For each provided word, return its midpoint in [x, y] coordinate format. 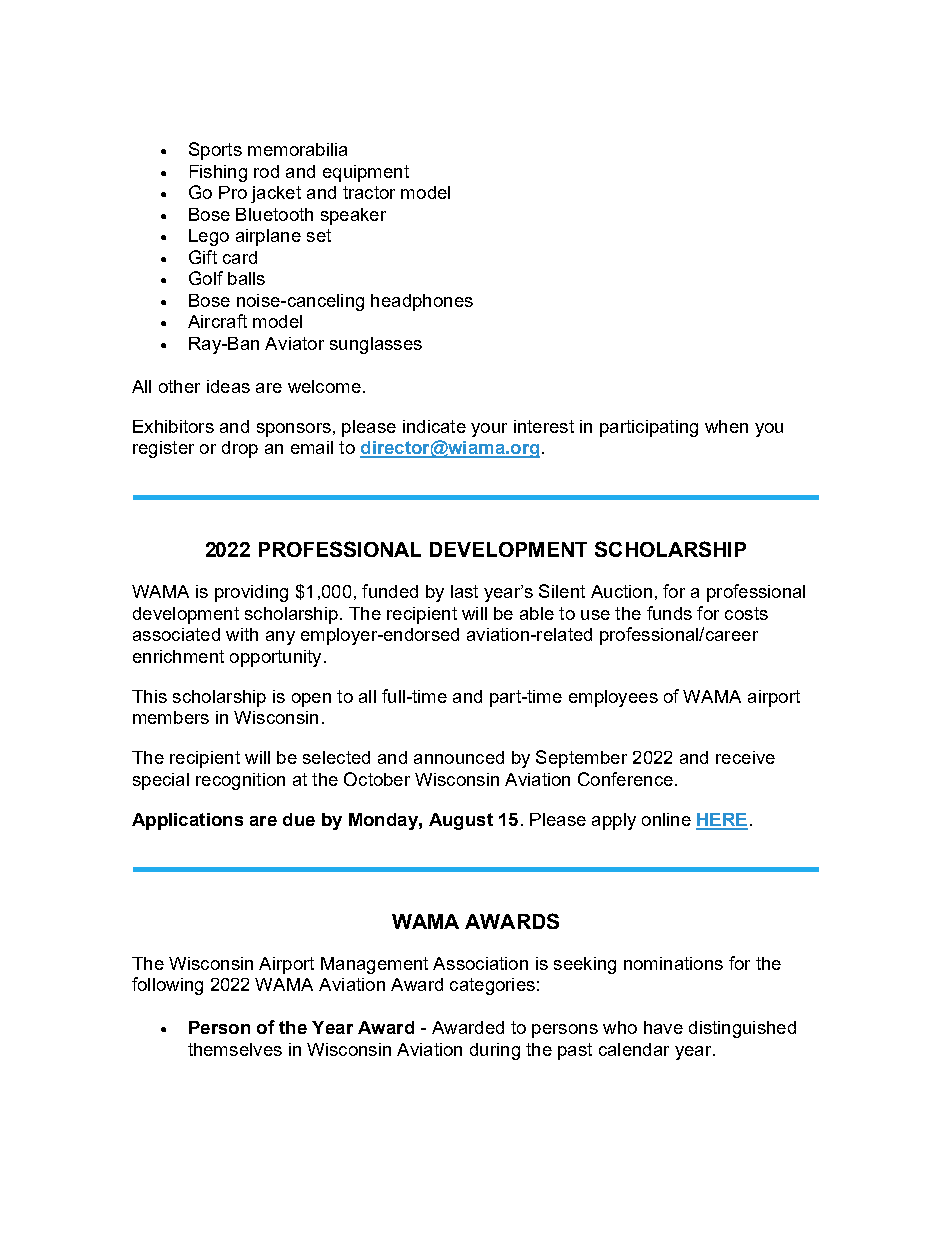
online [666, 819]
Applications [187, 821]
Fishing [218, 173]
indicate [434, 426]
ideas [228, 386]
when [726, 426]
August [461, 821]
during [495, 1051]
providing [251, 593]
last [464, 591]
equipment [366, 173]
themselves [235, 1049]
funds [669, 613]
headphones [422, 302]
